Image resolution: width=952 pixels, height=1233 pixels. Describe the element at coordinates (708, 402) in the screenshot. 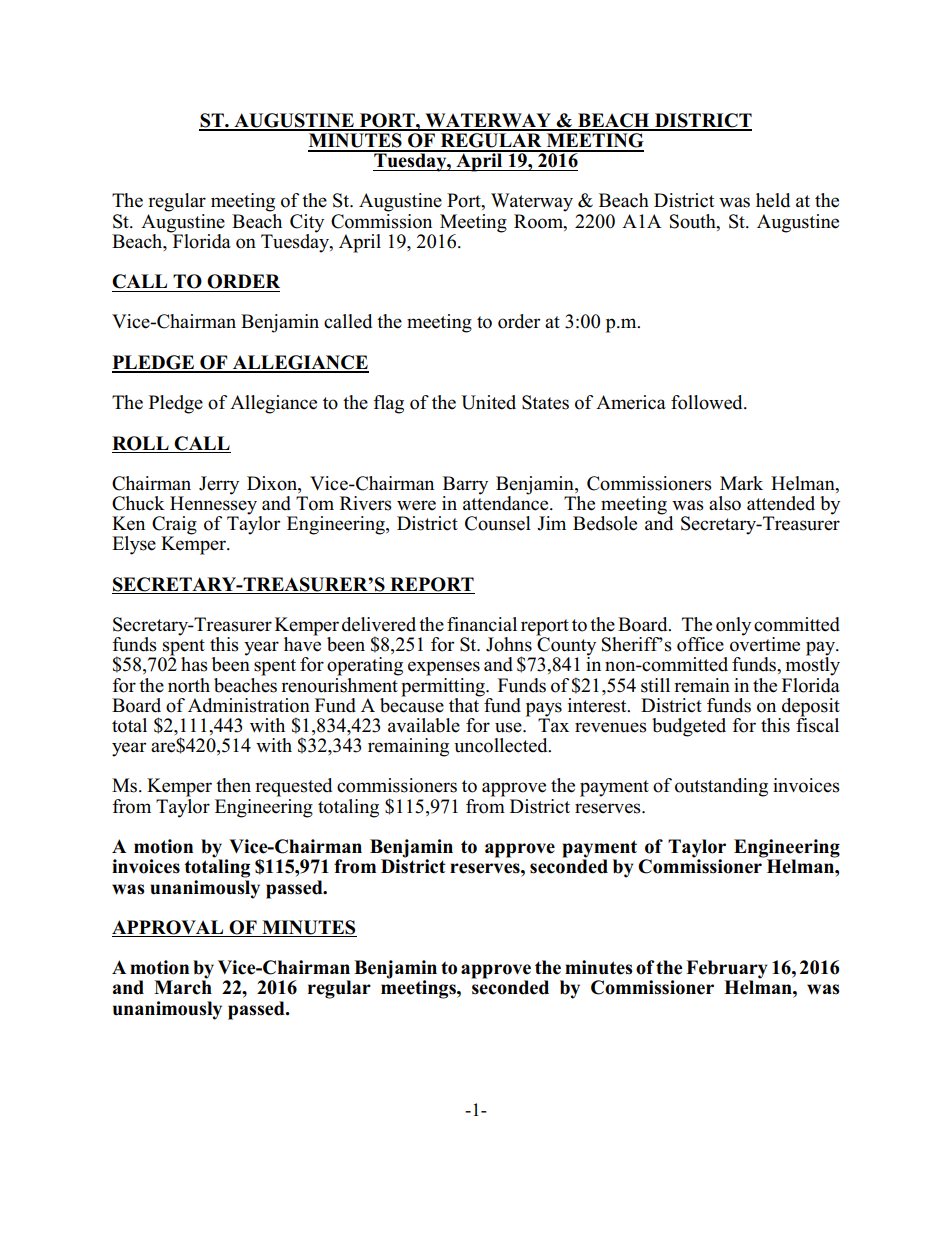

I see `followed` at that location.
